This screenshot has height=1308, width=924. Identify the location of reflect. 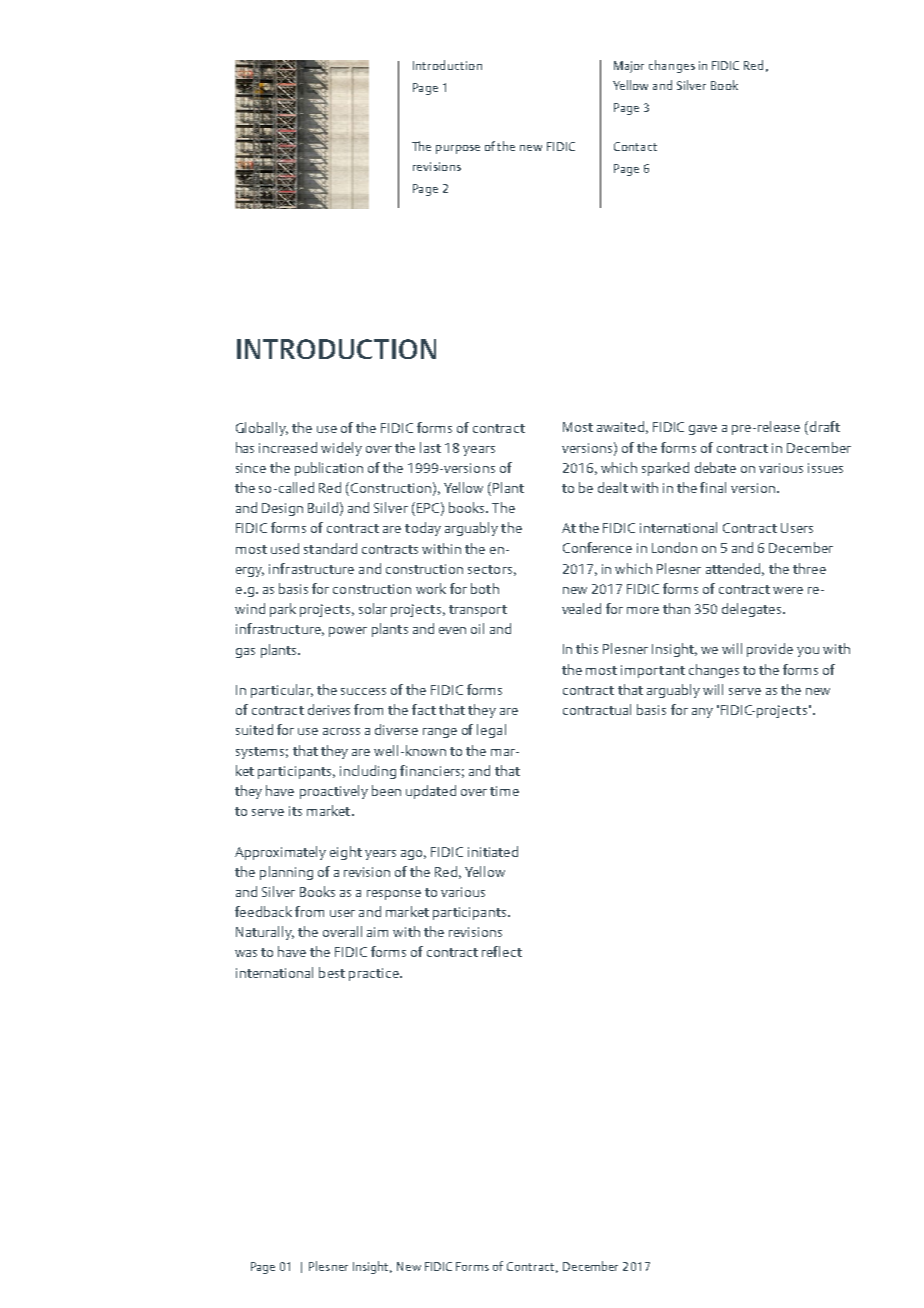
(502, 951).
